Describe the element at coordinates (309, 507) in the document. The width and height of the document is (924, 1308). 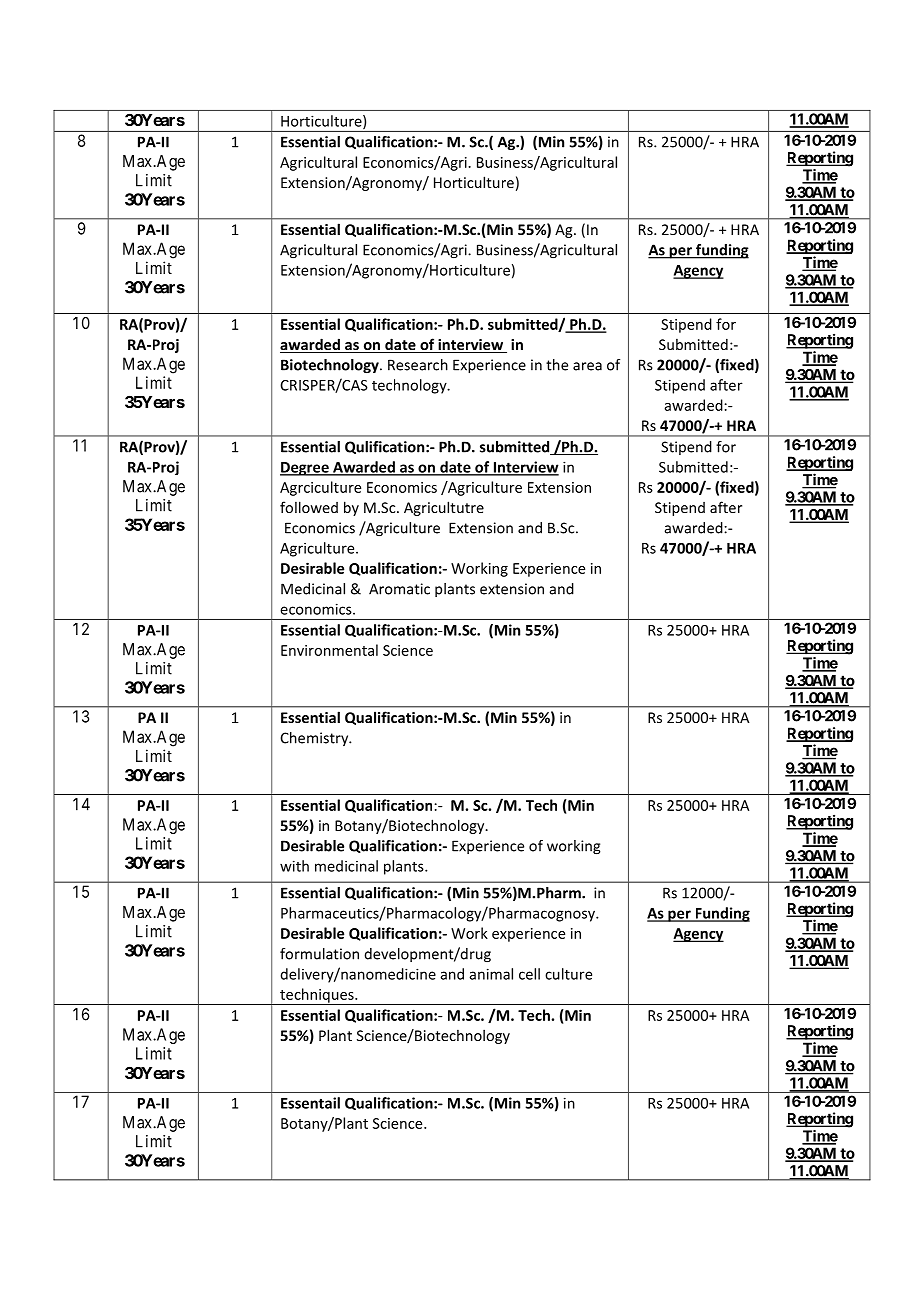
I see `followed` at that location.
